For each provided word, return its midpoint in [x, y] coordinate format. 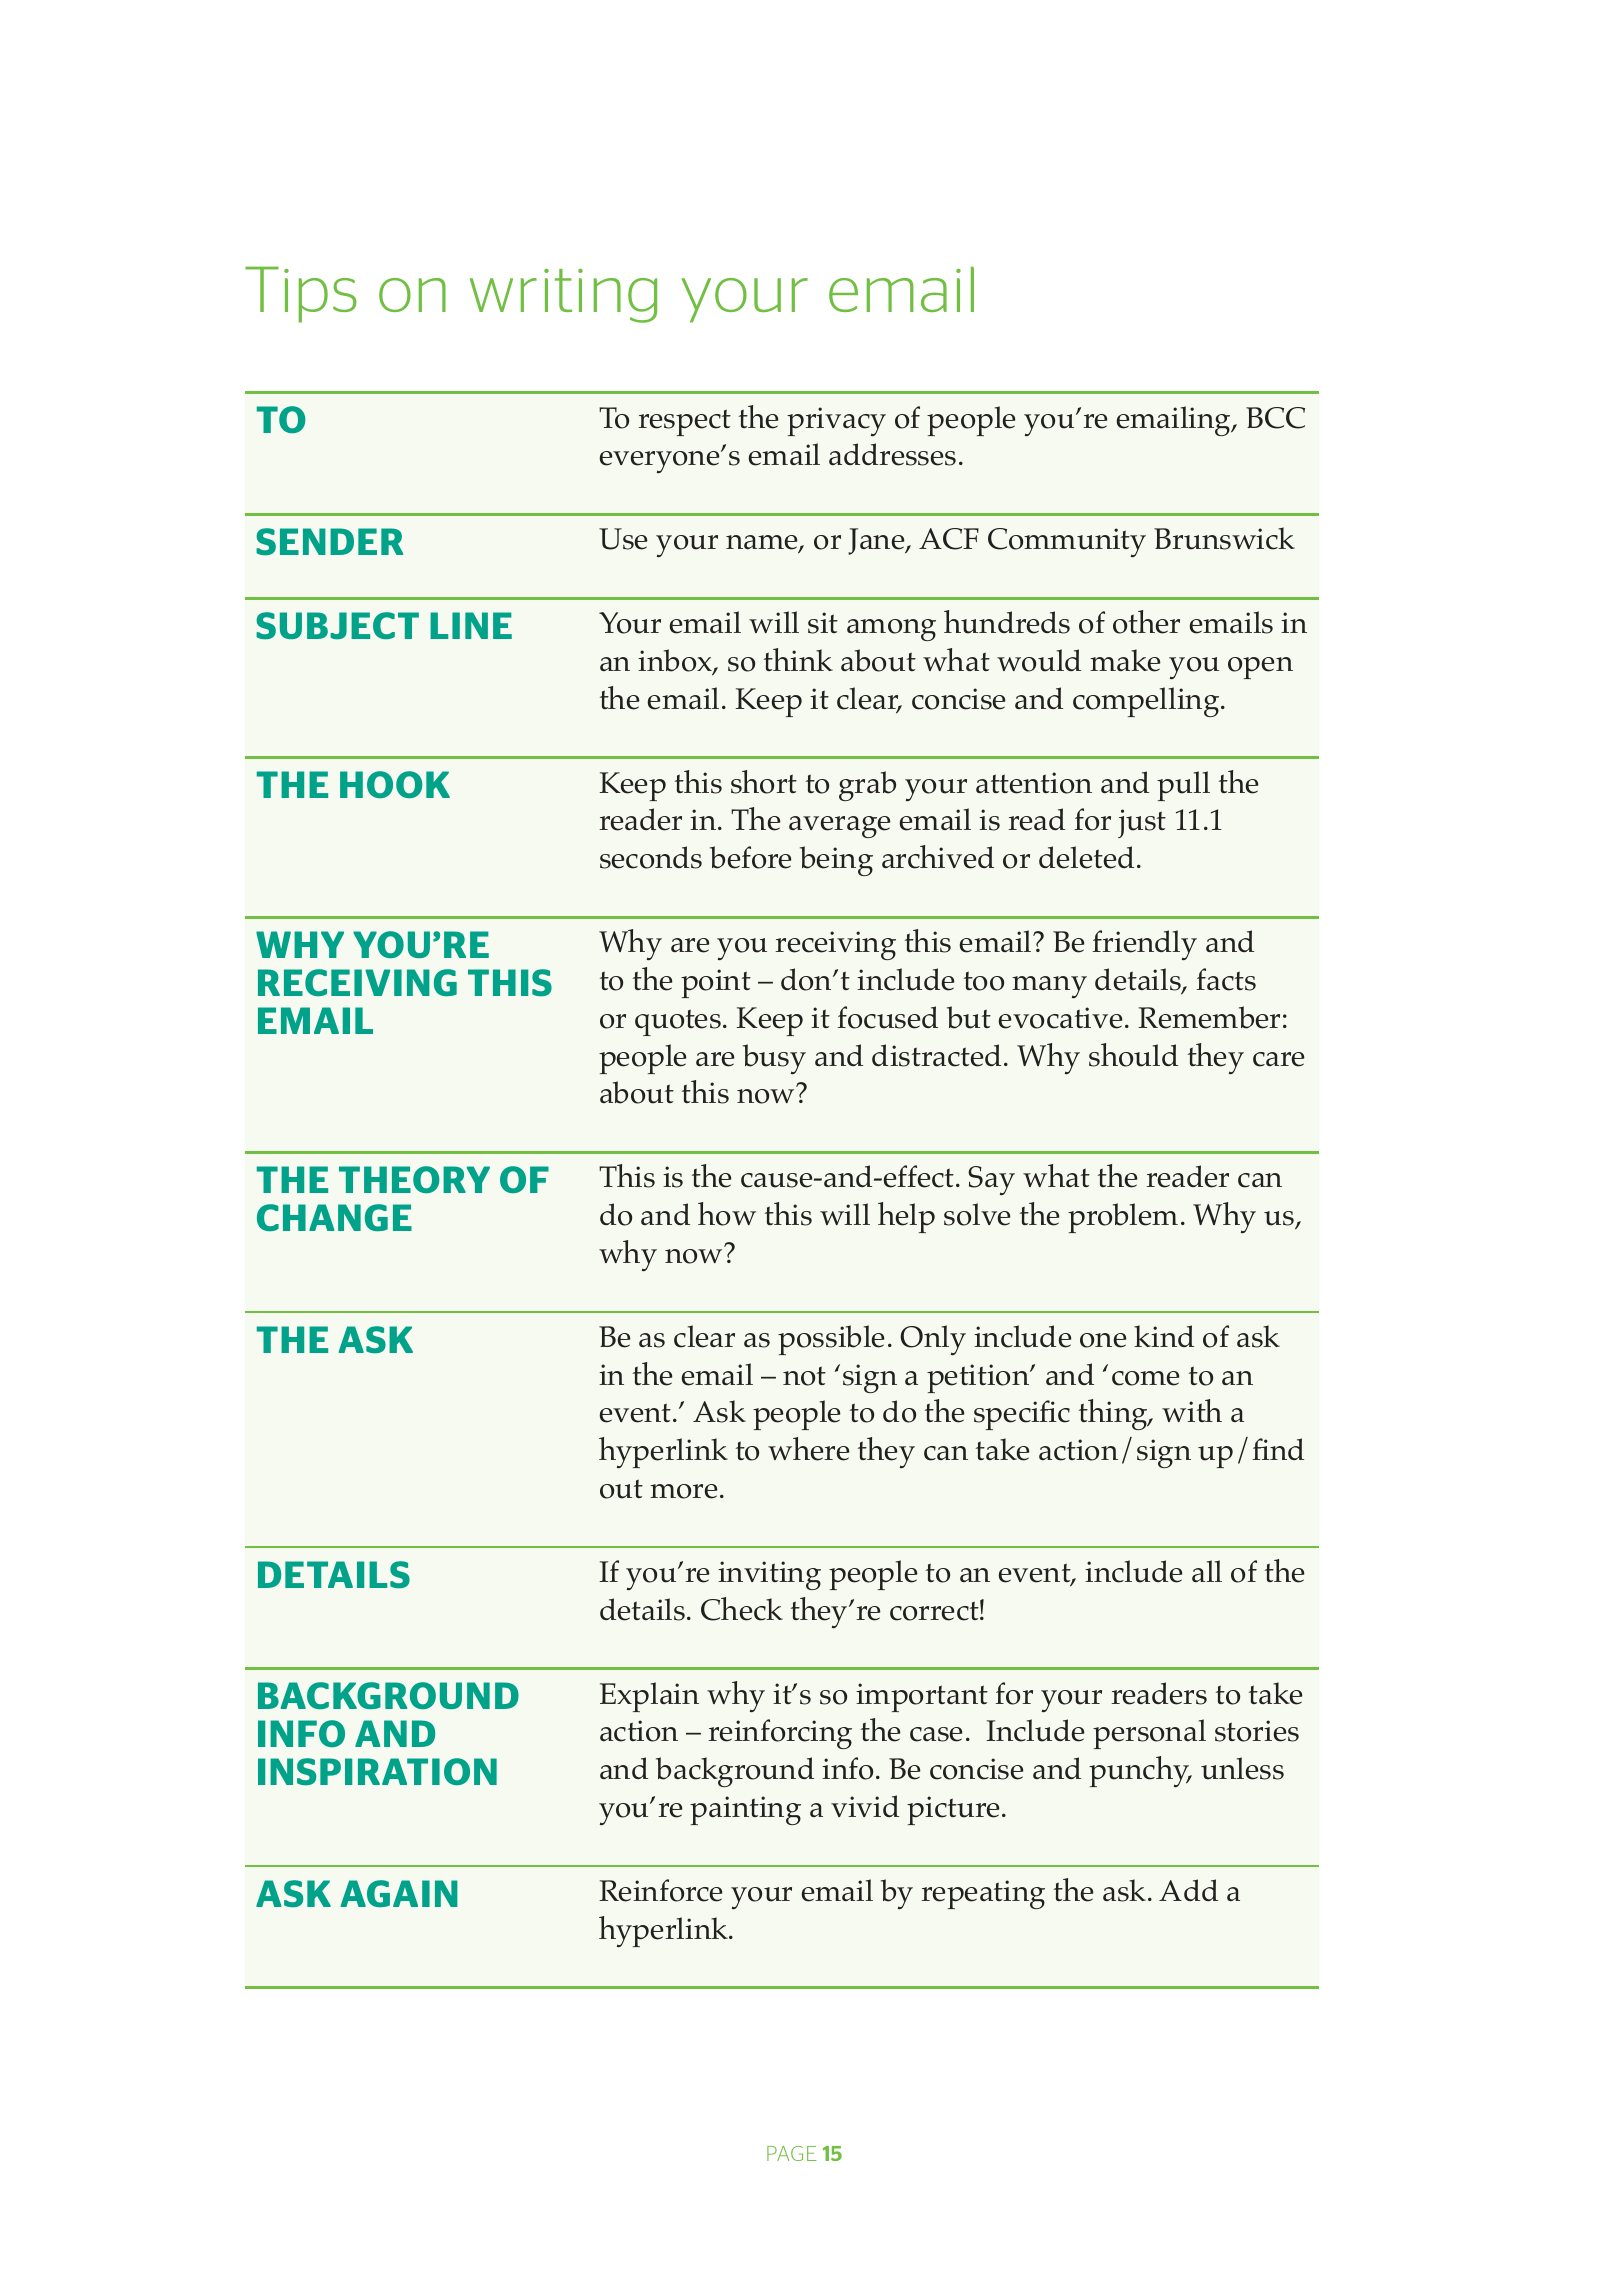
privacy [836, 421]
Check [742, 1609]
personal [1149, 1734]
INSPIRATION [377, 1771]
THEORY [414, 1179]
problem [1123, 1218]
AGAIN [399, 1893]
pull [1183, 786]
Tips [301, 294]
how [727, 1214]
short [764, 782]
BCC [1275, 418]
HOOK [395, 784]
